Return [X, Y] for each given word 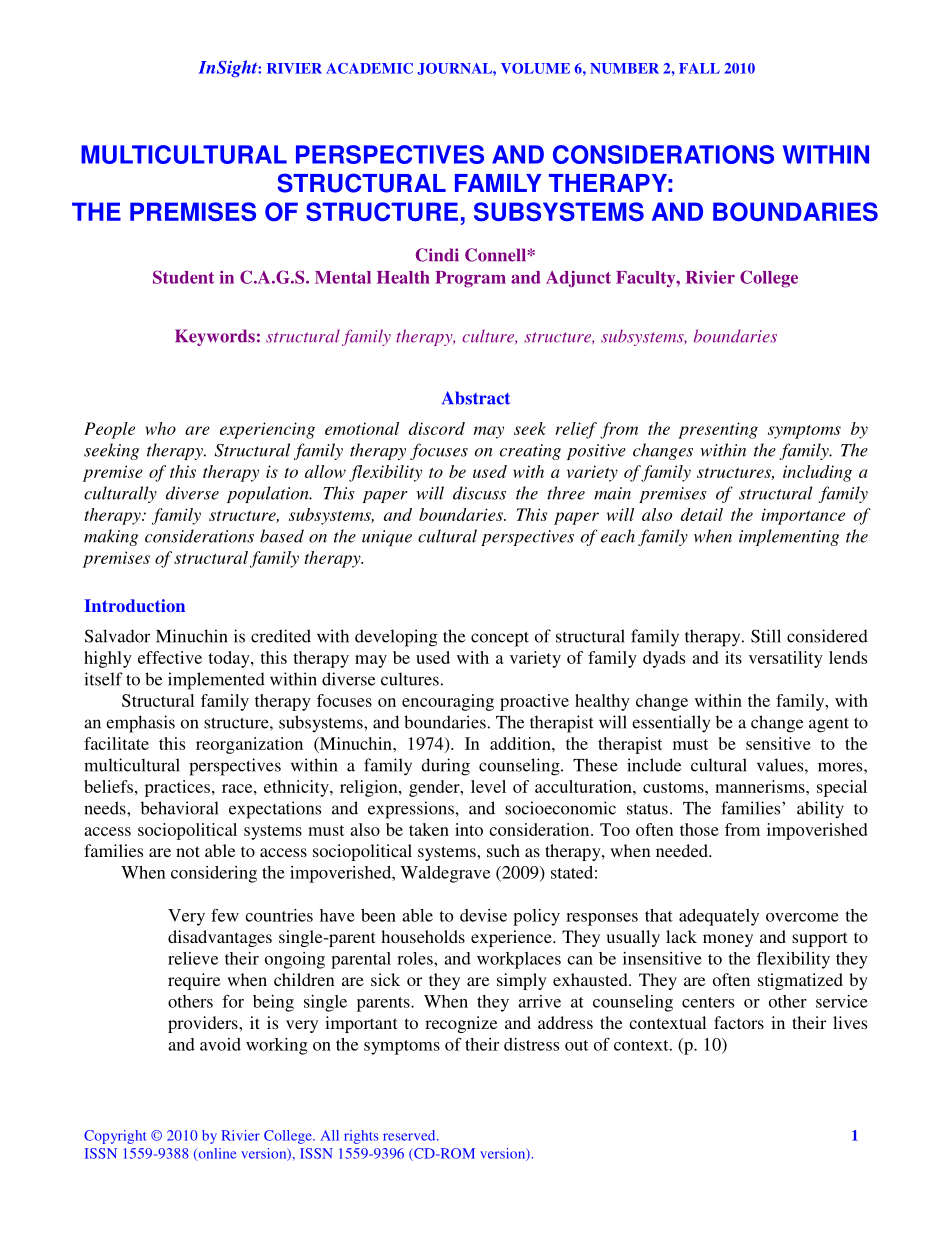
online [216, 1154]
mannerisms [761, 786]
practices [177, 788]
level [488, 786]
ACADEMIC [369, 68]
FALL [699, 68]
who [160, 428]
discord [437, 428]
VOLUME [535, 68]
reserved [410, 1135]
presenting [718, 430]
